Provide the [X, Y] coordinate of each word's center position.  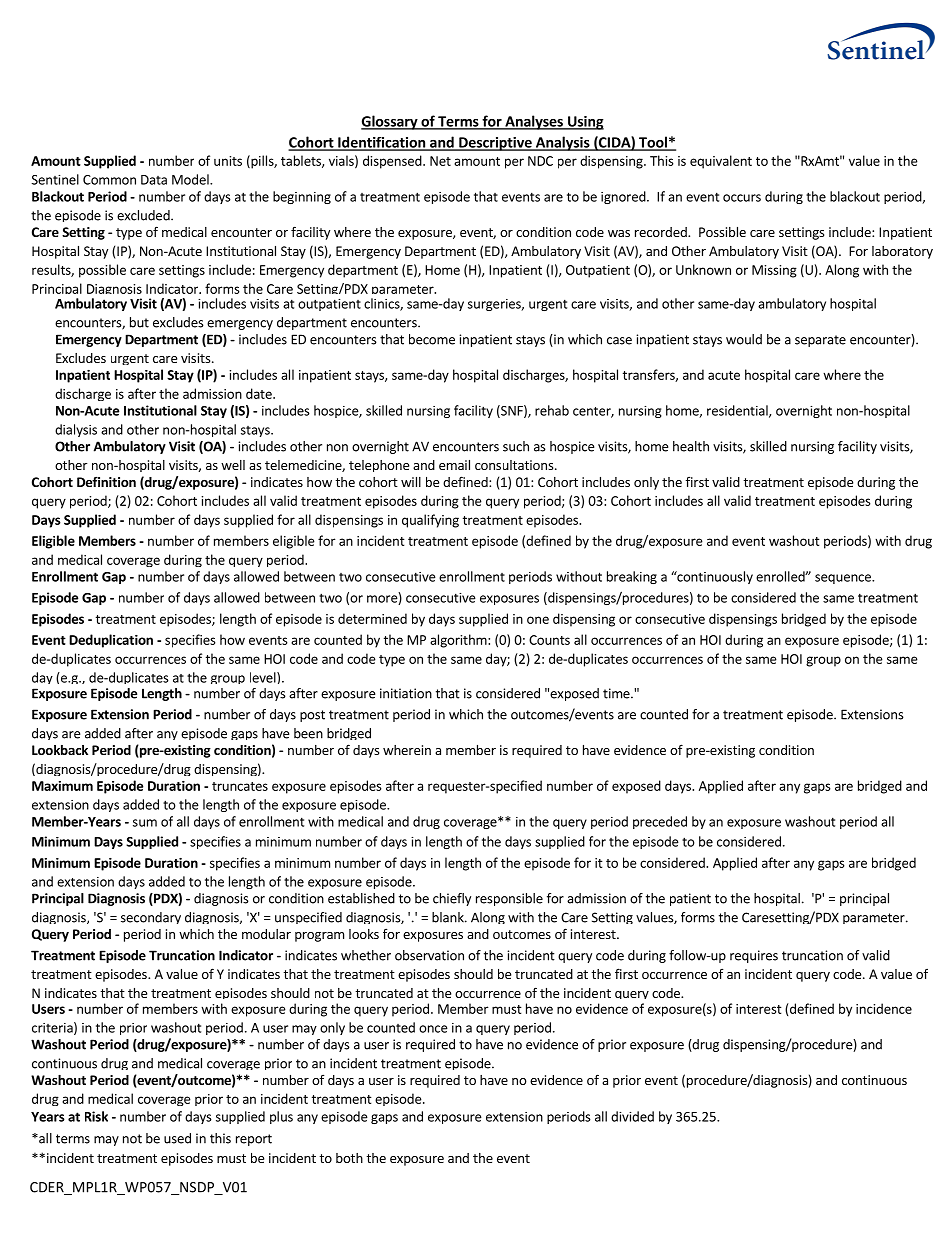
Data [154, 180]
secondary [151, 918]
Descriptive [495, 144]
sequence [844, 579]
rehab [552, 410]
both [349, 1158]
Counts [549, 640]
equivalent [721, 162]
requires [754, 956]
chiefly [452, 899]
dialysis [76, 430]
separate [820, 341]
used [177, 1138]
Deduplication [111, 641]
